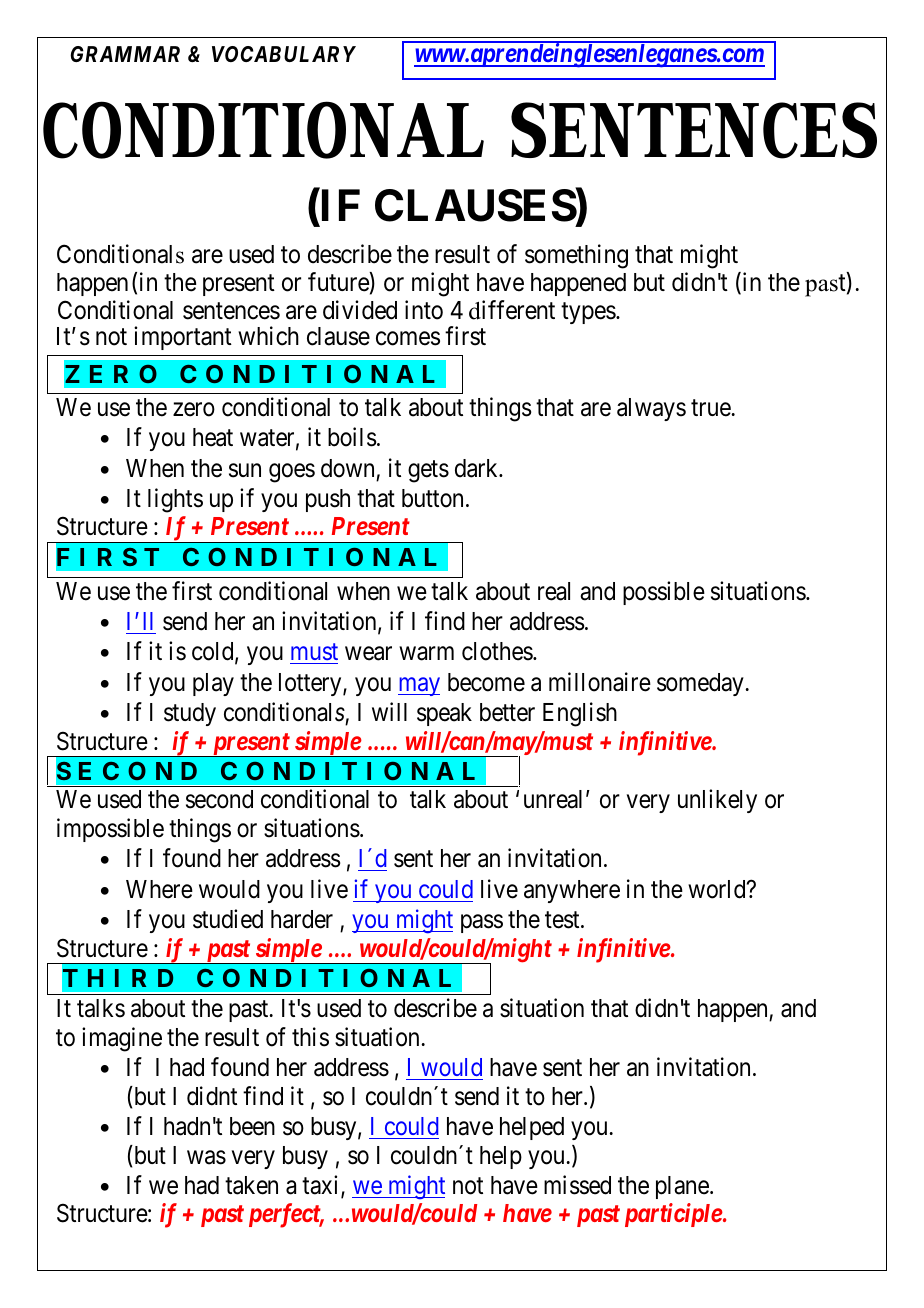 The image size is (924, 1308). Describe the element at coordinates (251, 1185) in the screenshot. I see `taken` at that location.
